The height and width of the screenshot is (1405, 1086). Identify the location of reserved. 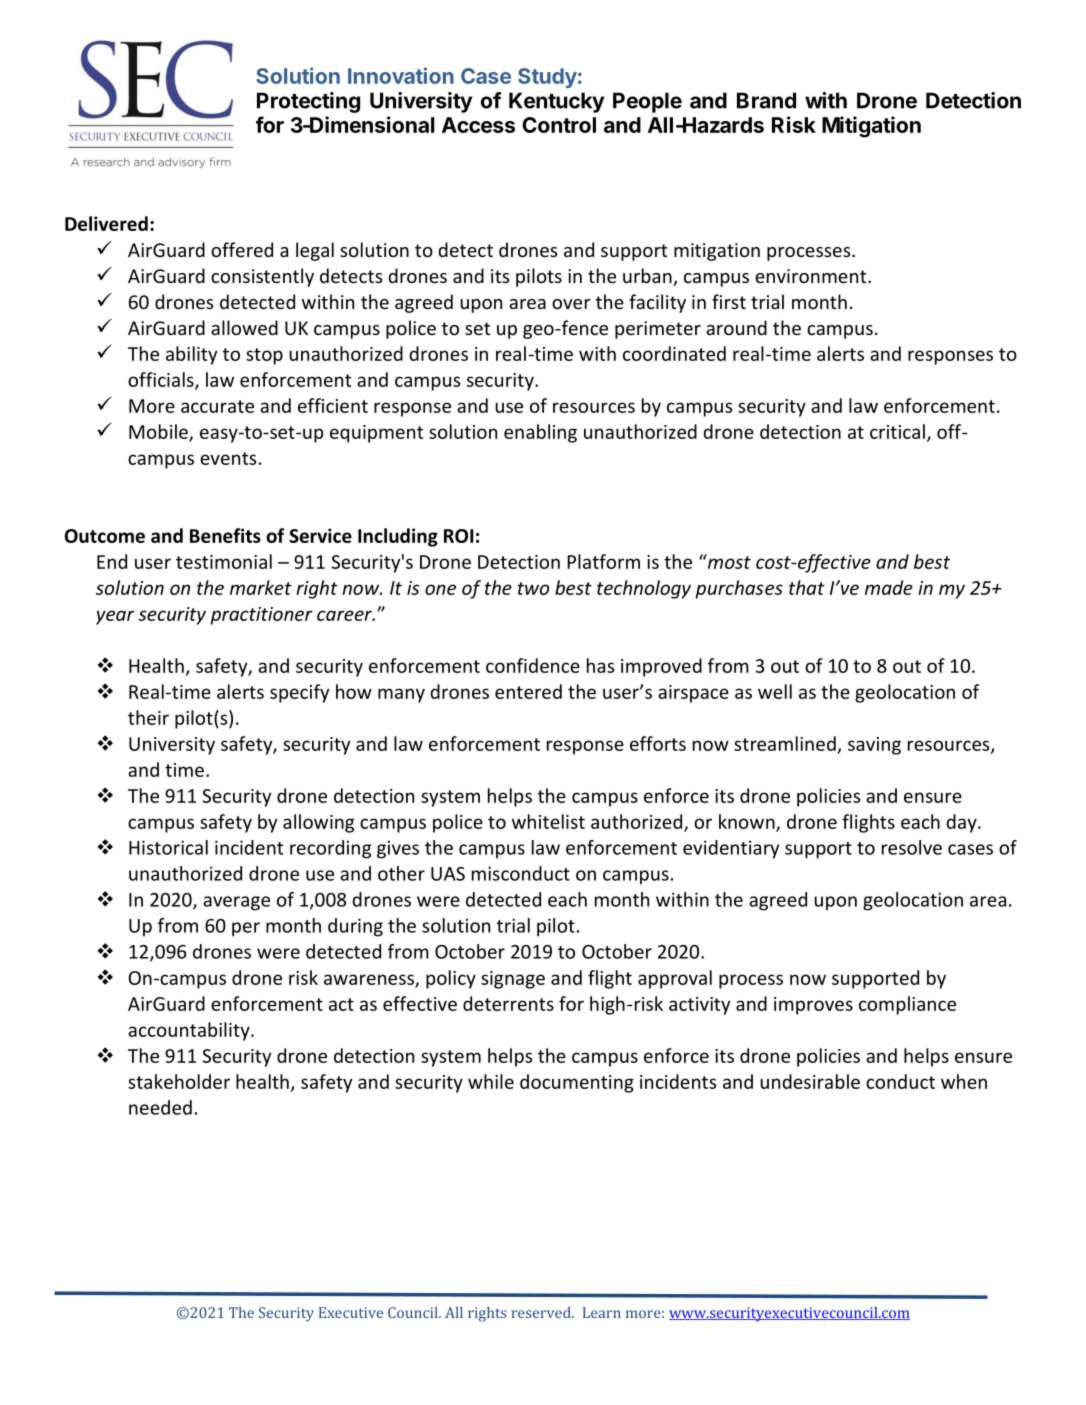
(542, 1312).
